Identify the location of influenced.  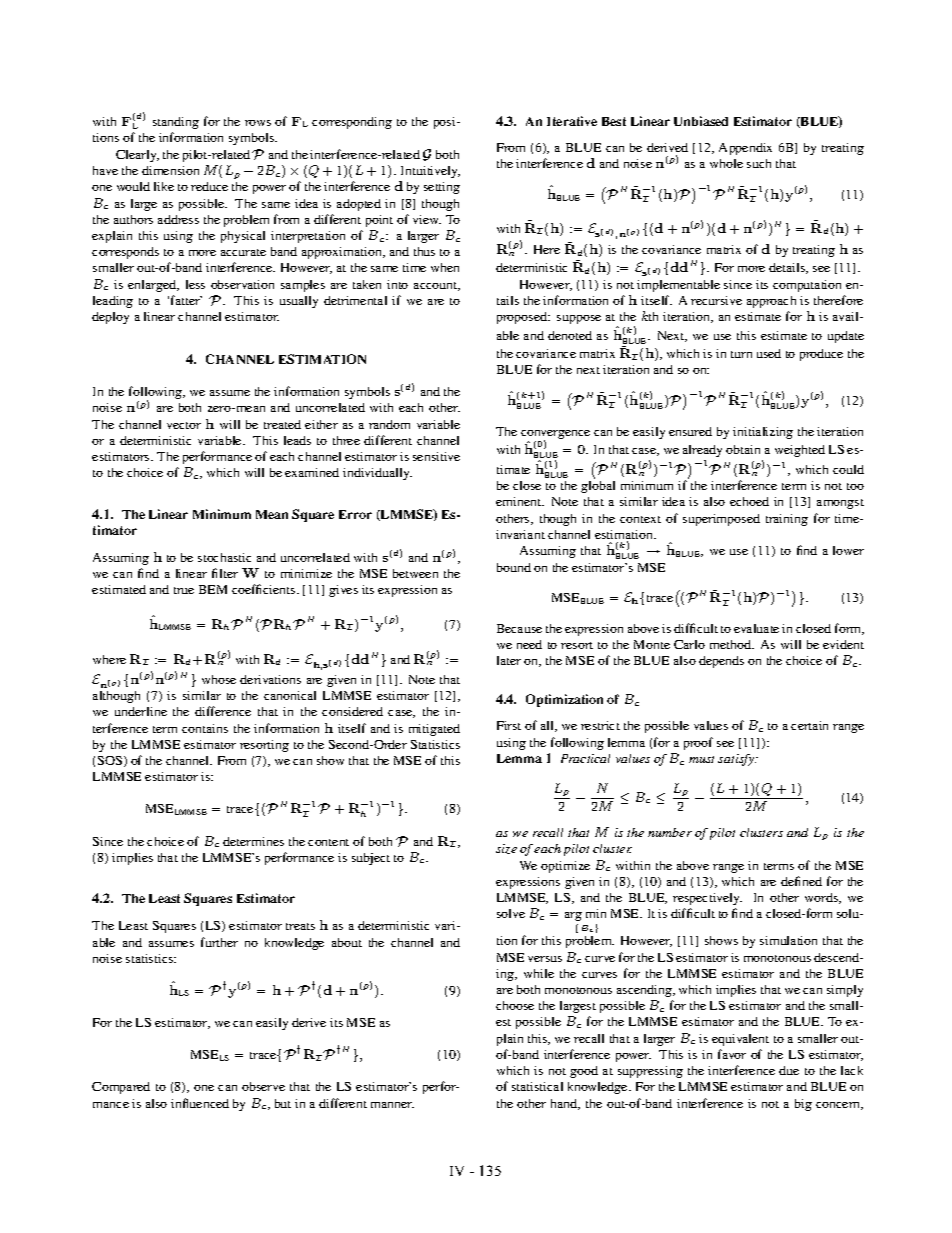
(200, 1103).
